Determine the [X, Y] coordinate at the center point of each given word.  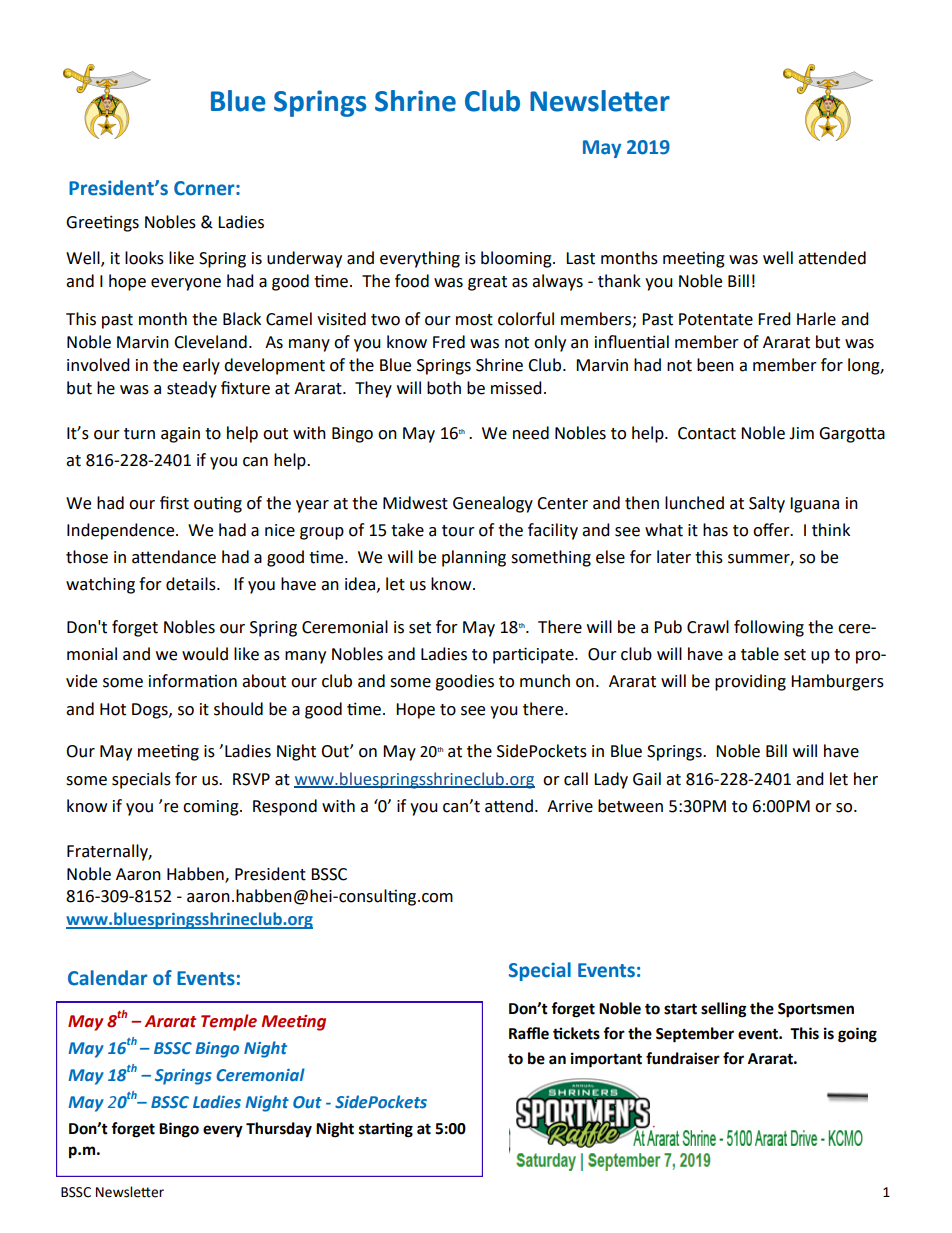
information [193, 681]
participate [534, 655]
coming [212, 808]
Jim [801, 433]
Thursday [279, 1130]
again [180, 435]
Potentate [716, 319]
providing [750, 682]
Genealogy [493, 504]
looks [144, 258]
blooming [517, 259]
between [630, 806]
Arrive [570, 806]
